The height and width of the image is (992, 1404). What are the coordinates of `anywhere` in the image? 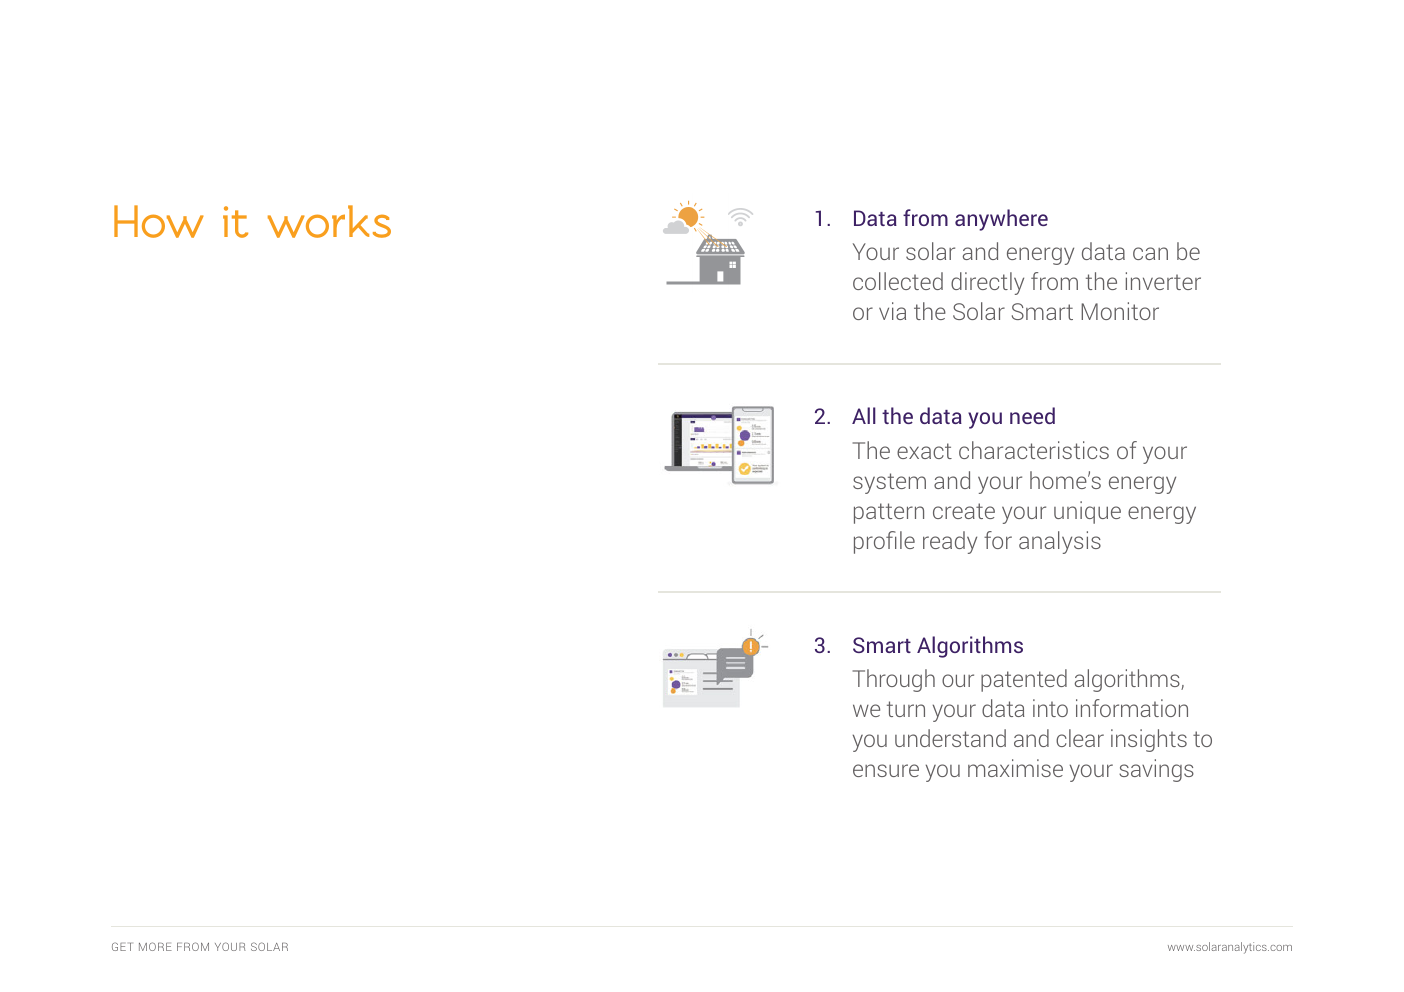 It's located at (1001, 220).
